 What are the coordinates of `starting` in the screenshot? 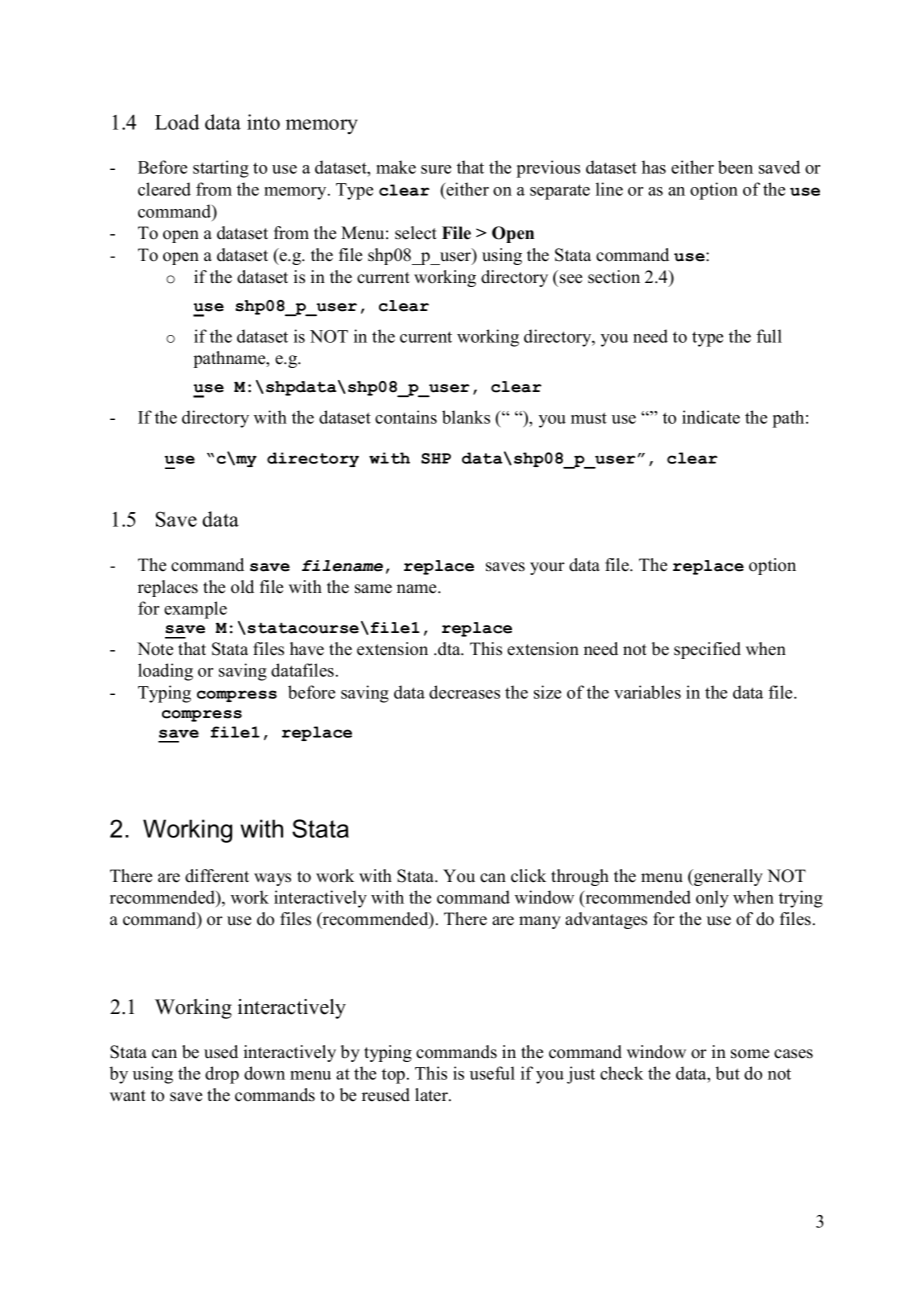 It's located at (221, 169).
